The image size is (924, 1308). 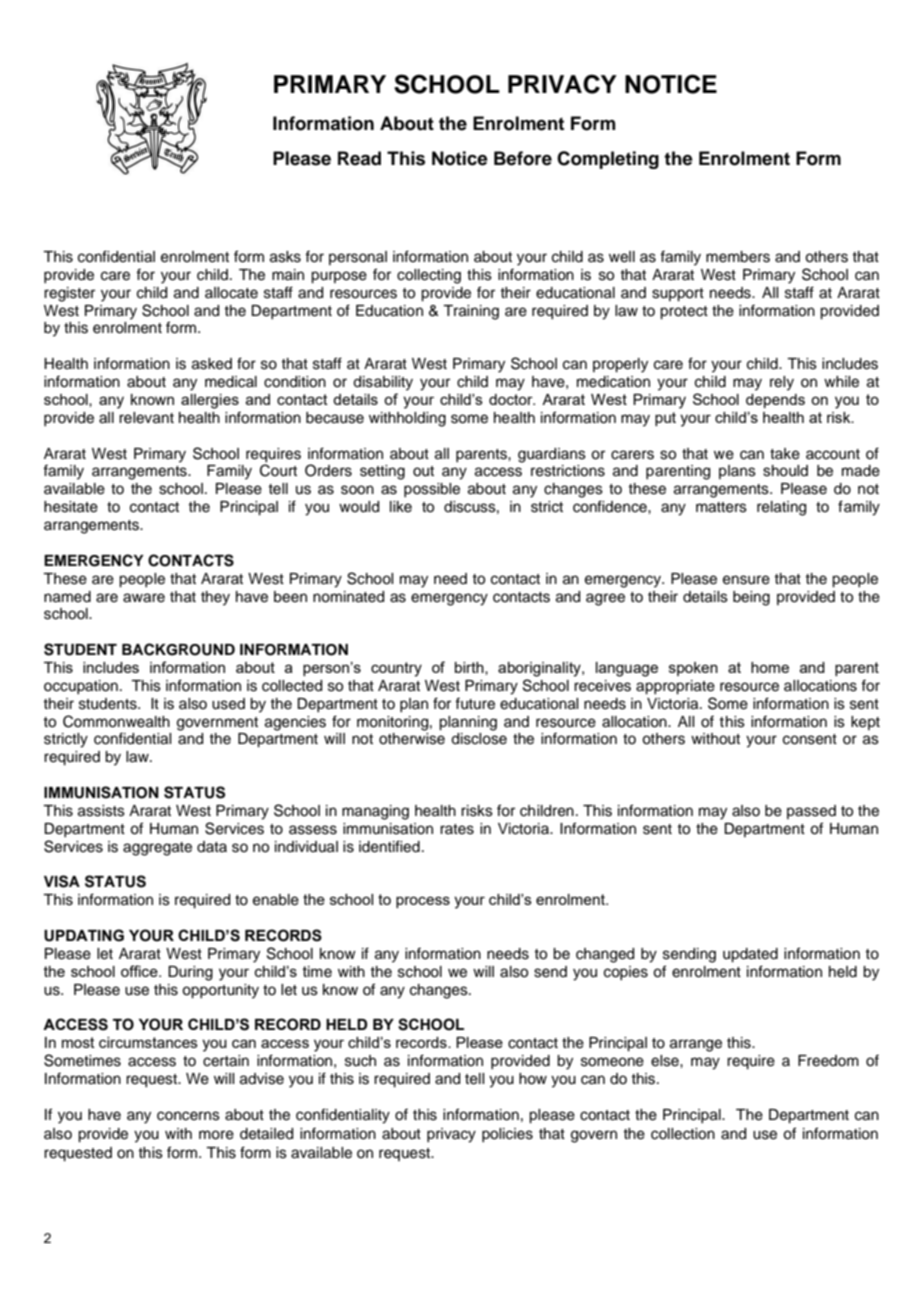 I want to click on birth, so click(x=470, y=668).
